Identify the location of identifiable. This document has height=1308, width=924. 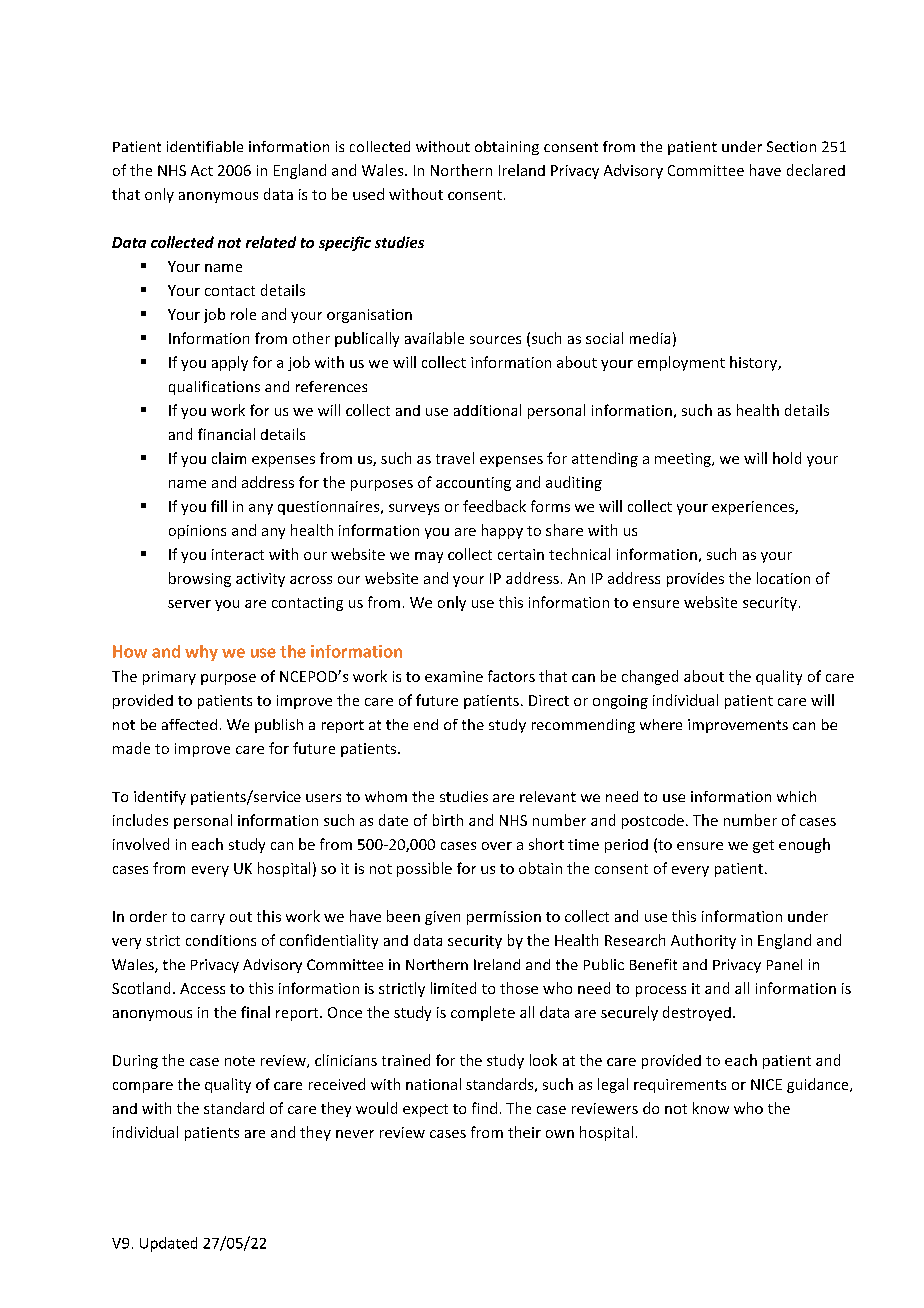
(205, 146).
